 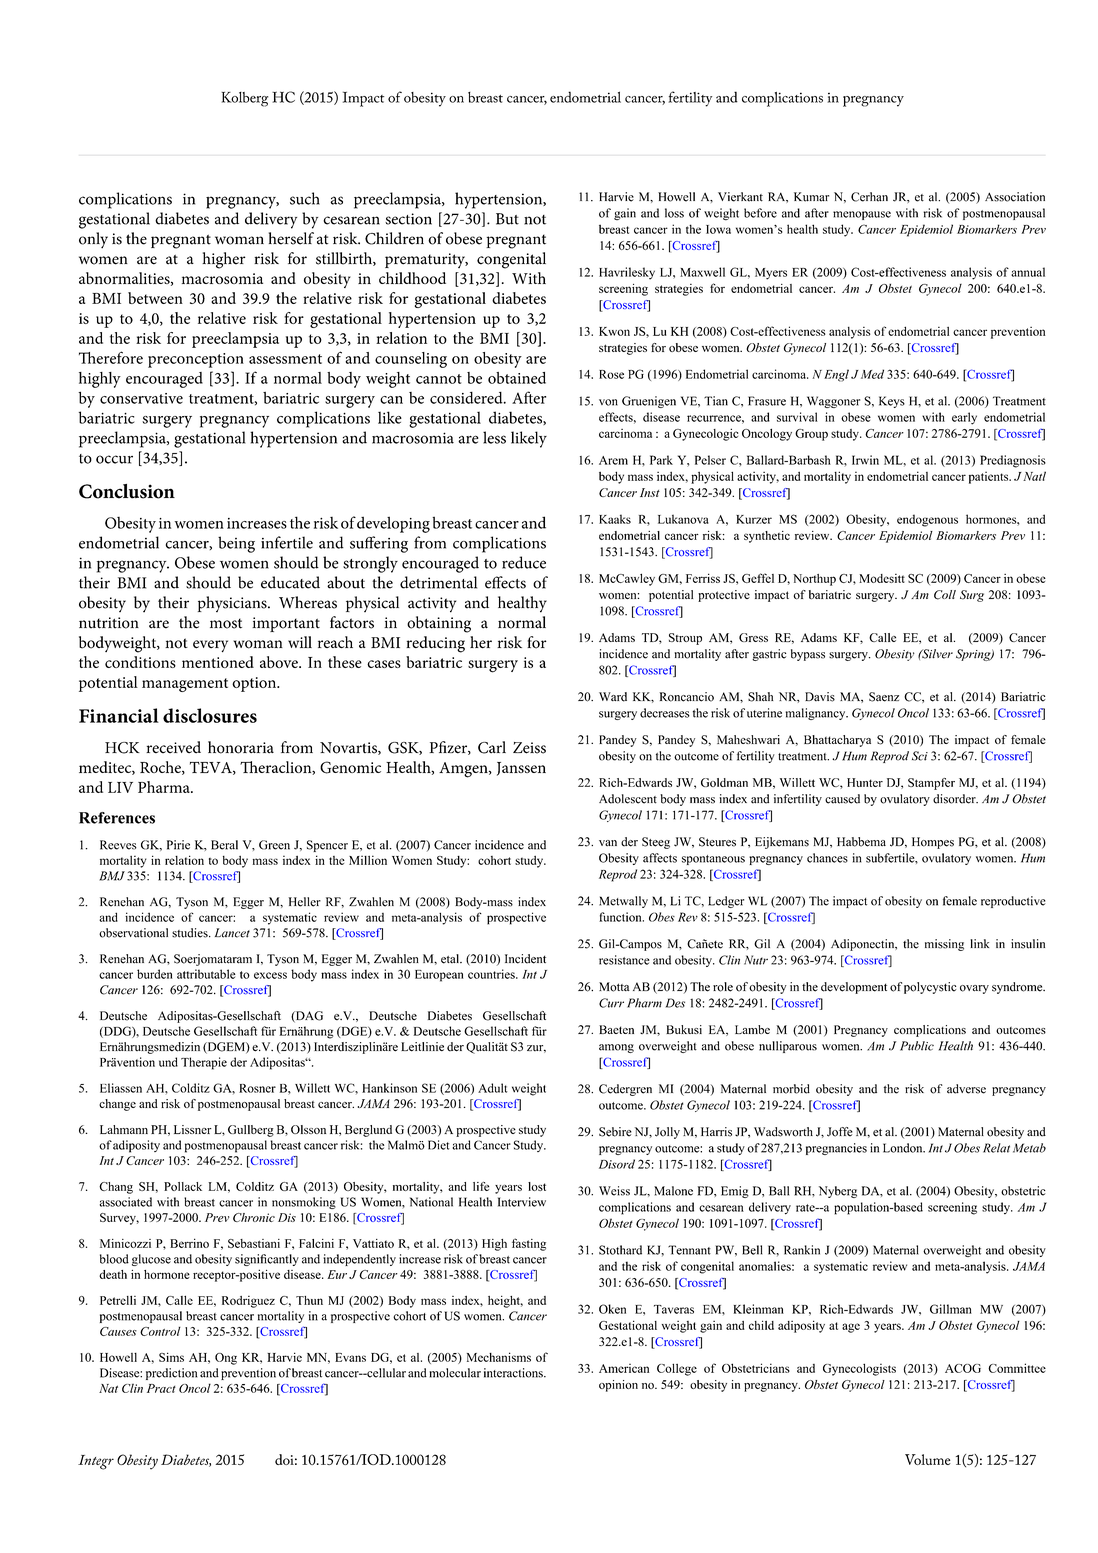 I want to click on Adolescent, so click(x=628, y=799).
